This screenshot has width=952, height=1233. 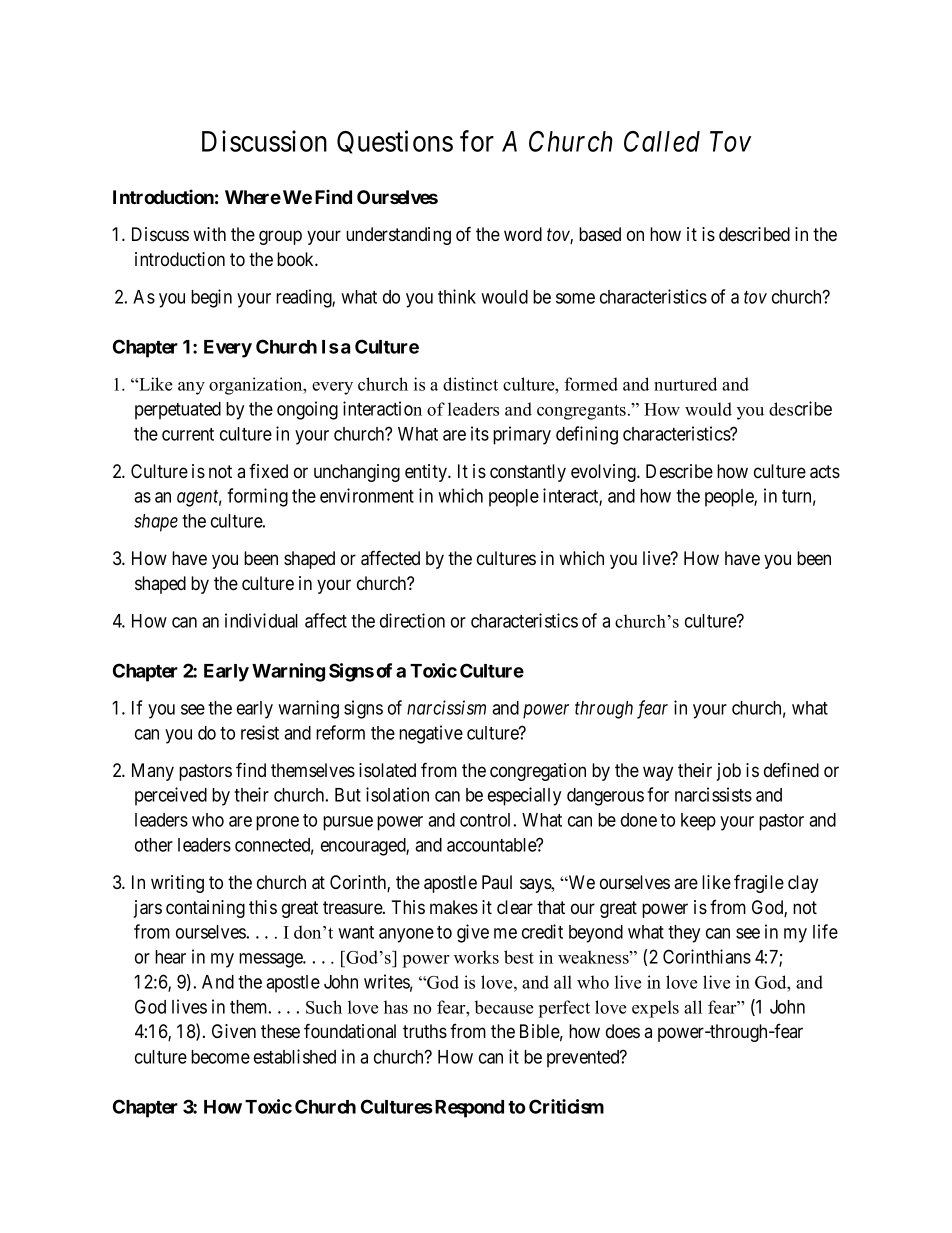 I want to click on word, so click(x=523, y=234).
